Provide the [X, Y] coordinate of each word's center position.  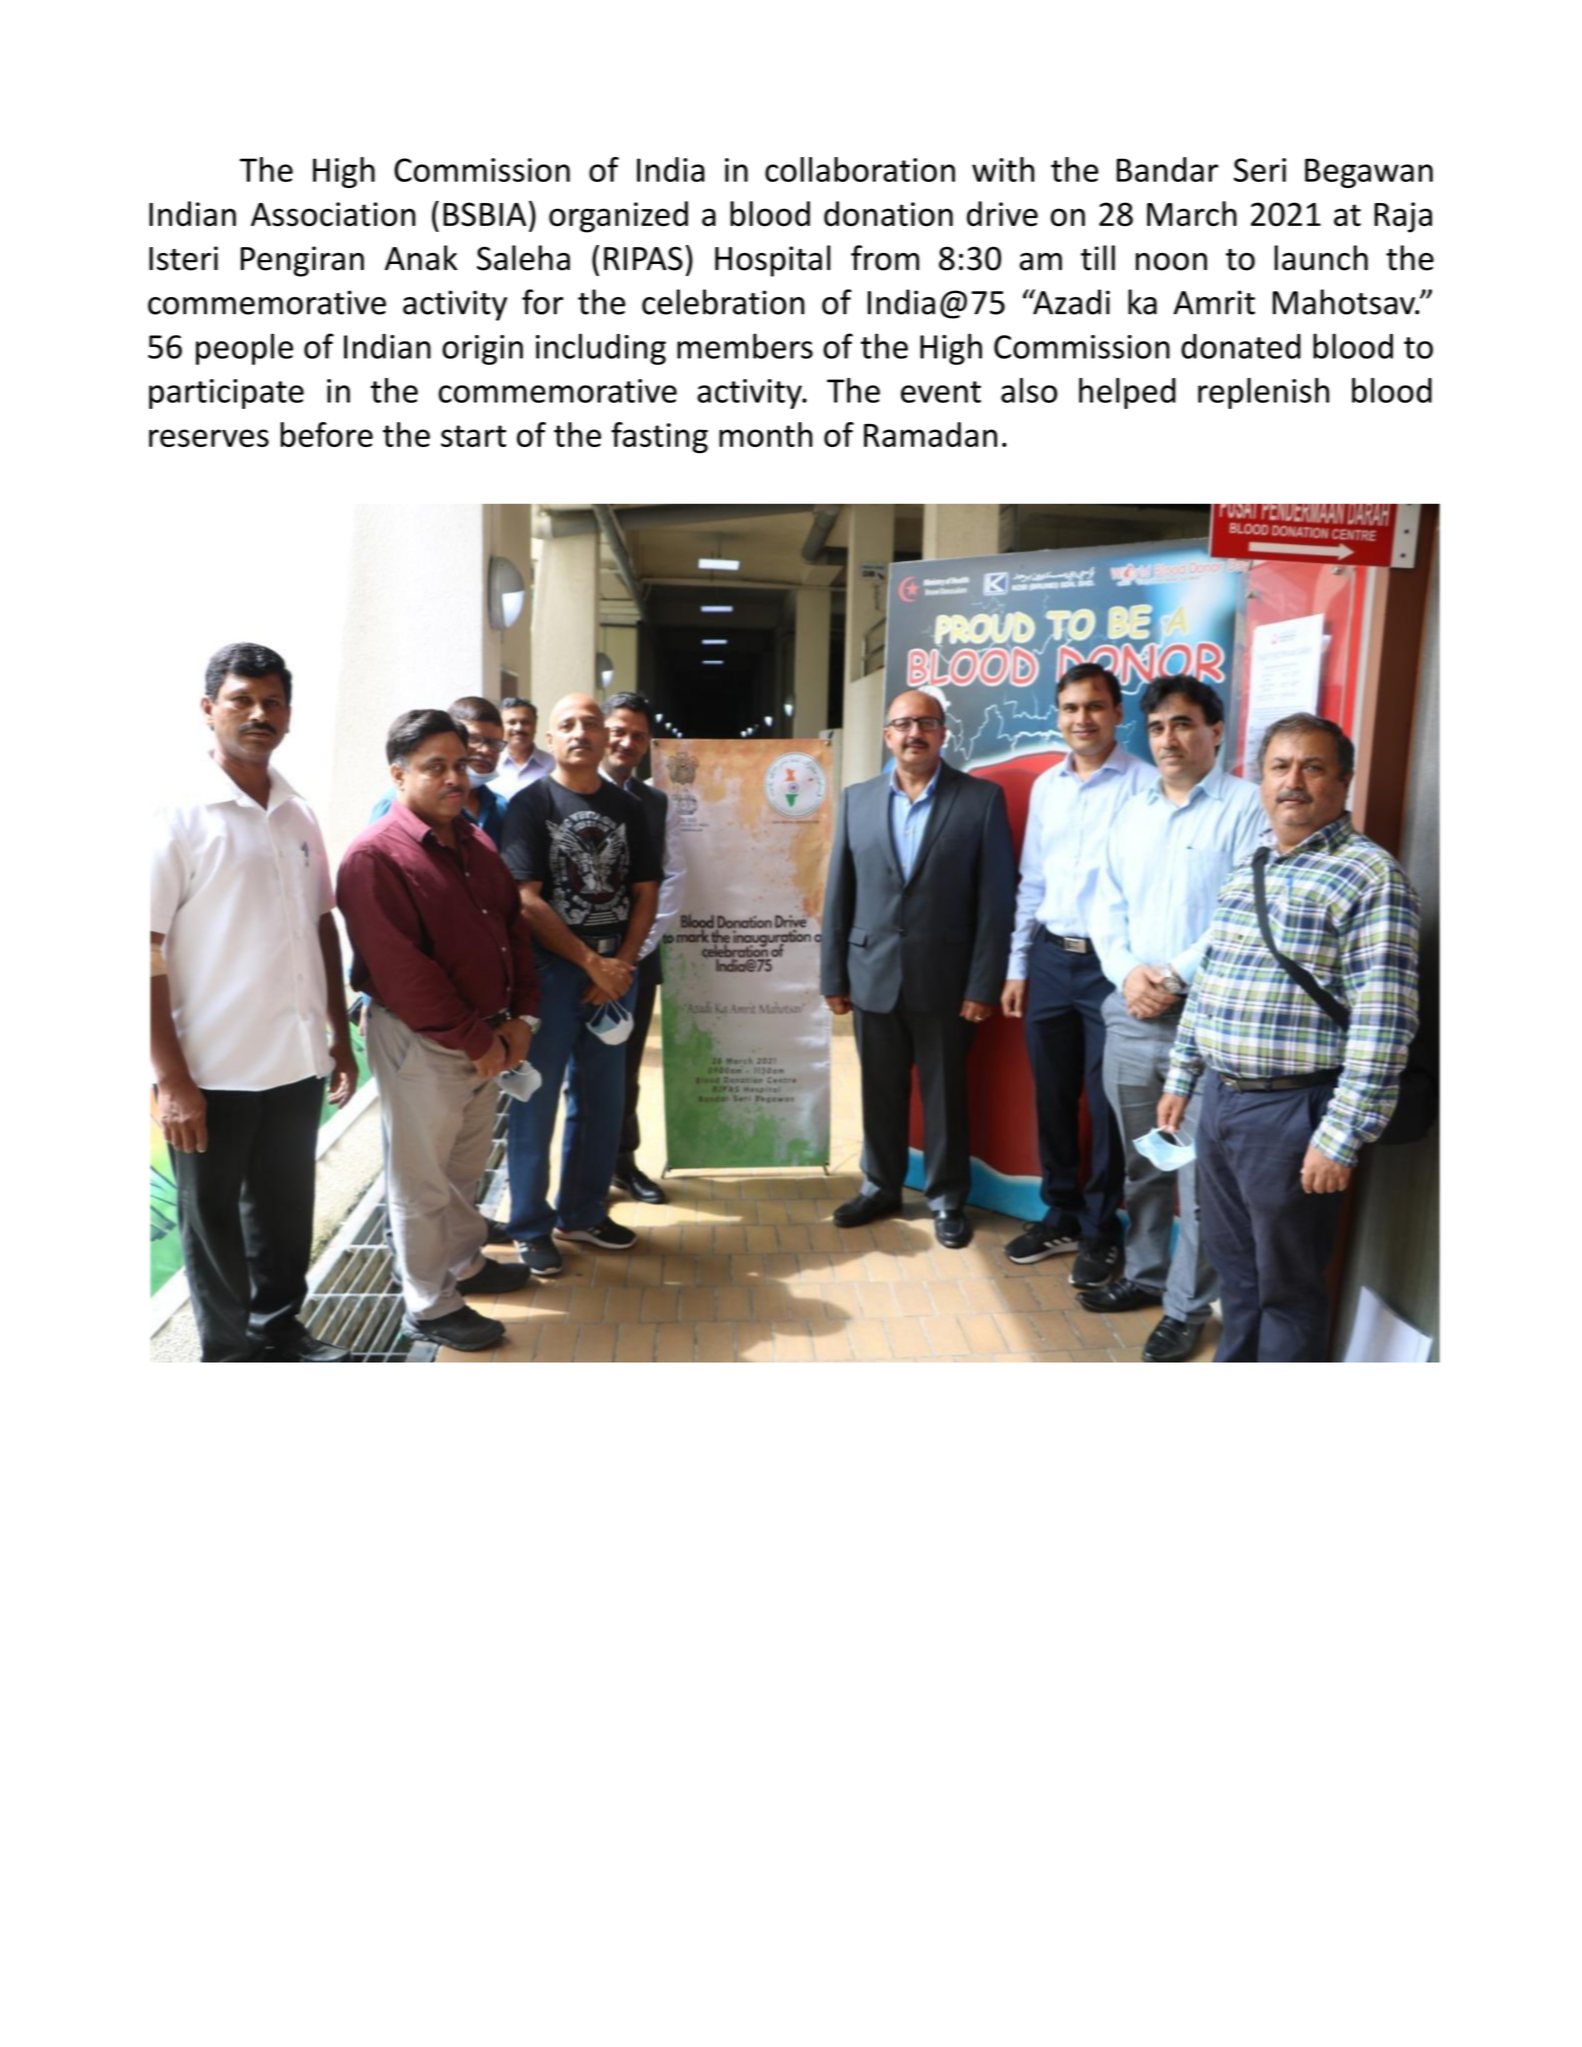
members [745, 346]
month [766, 434]
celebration [723, 302]
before [326, 434]
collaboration [860, 169]
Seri [1260, 170]
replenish [1263, 393]
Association [333, 214]
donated [1241, 346]
